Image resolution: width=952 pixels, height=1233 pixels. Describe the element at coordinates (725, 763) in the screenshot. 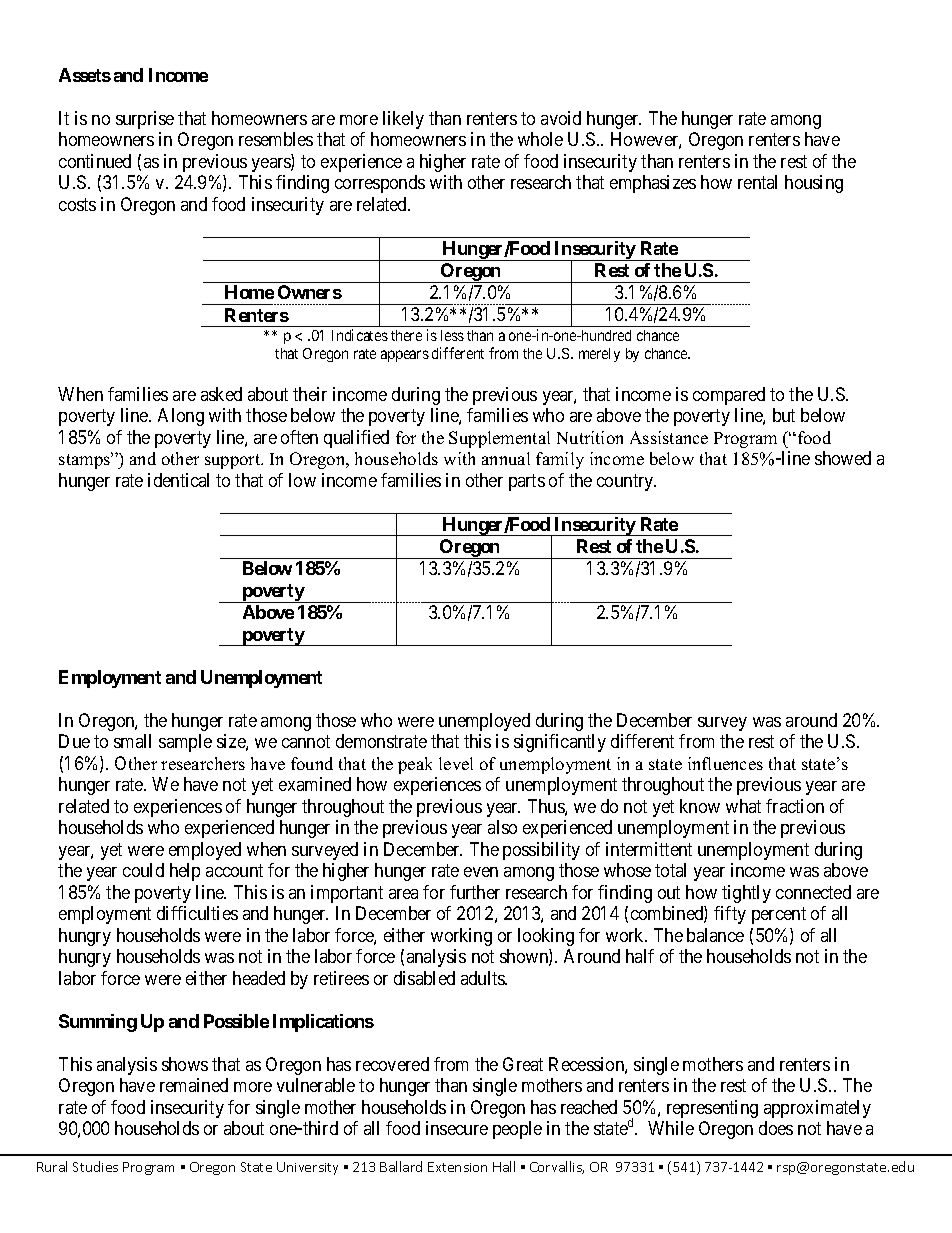

I see `influences` at that location.
